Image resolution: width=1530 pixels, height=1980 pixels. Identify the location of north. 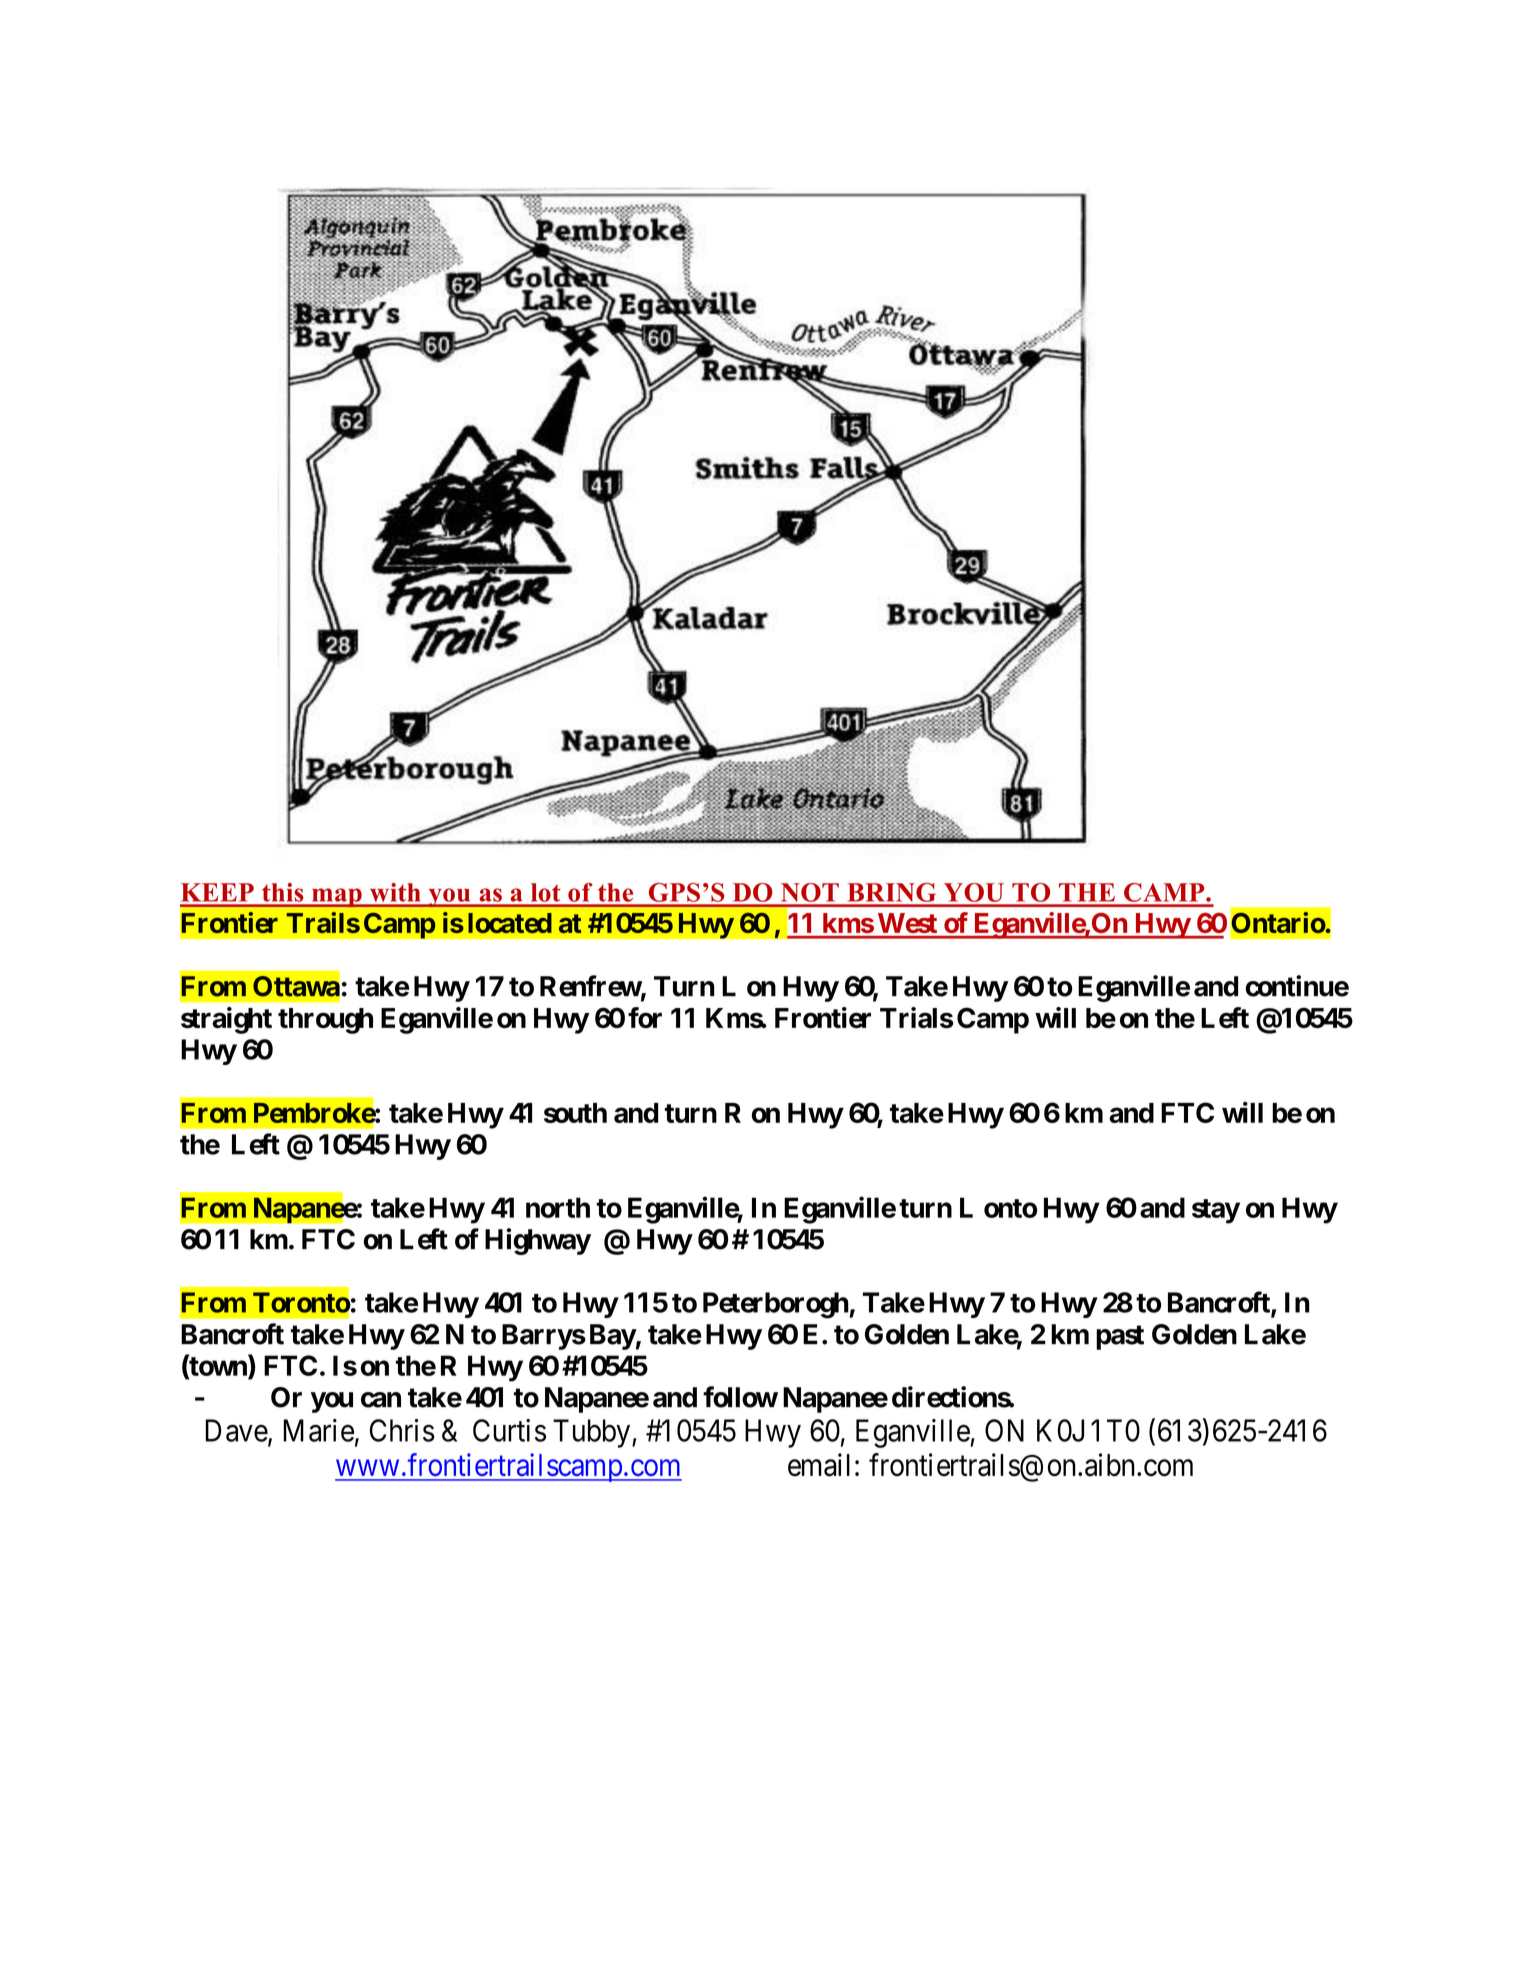
(558, 1207).
